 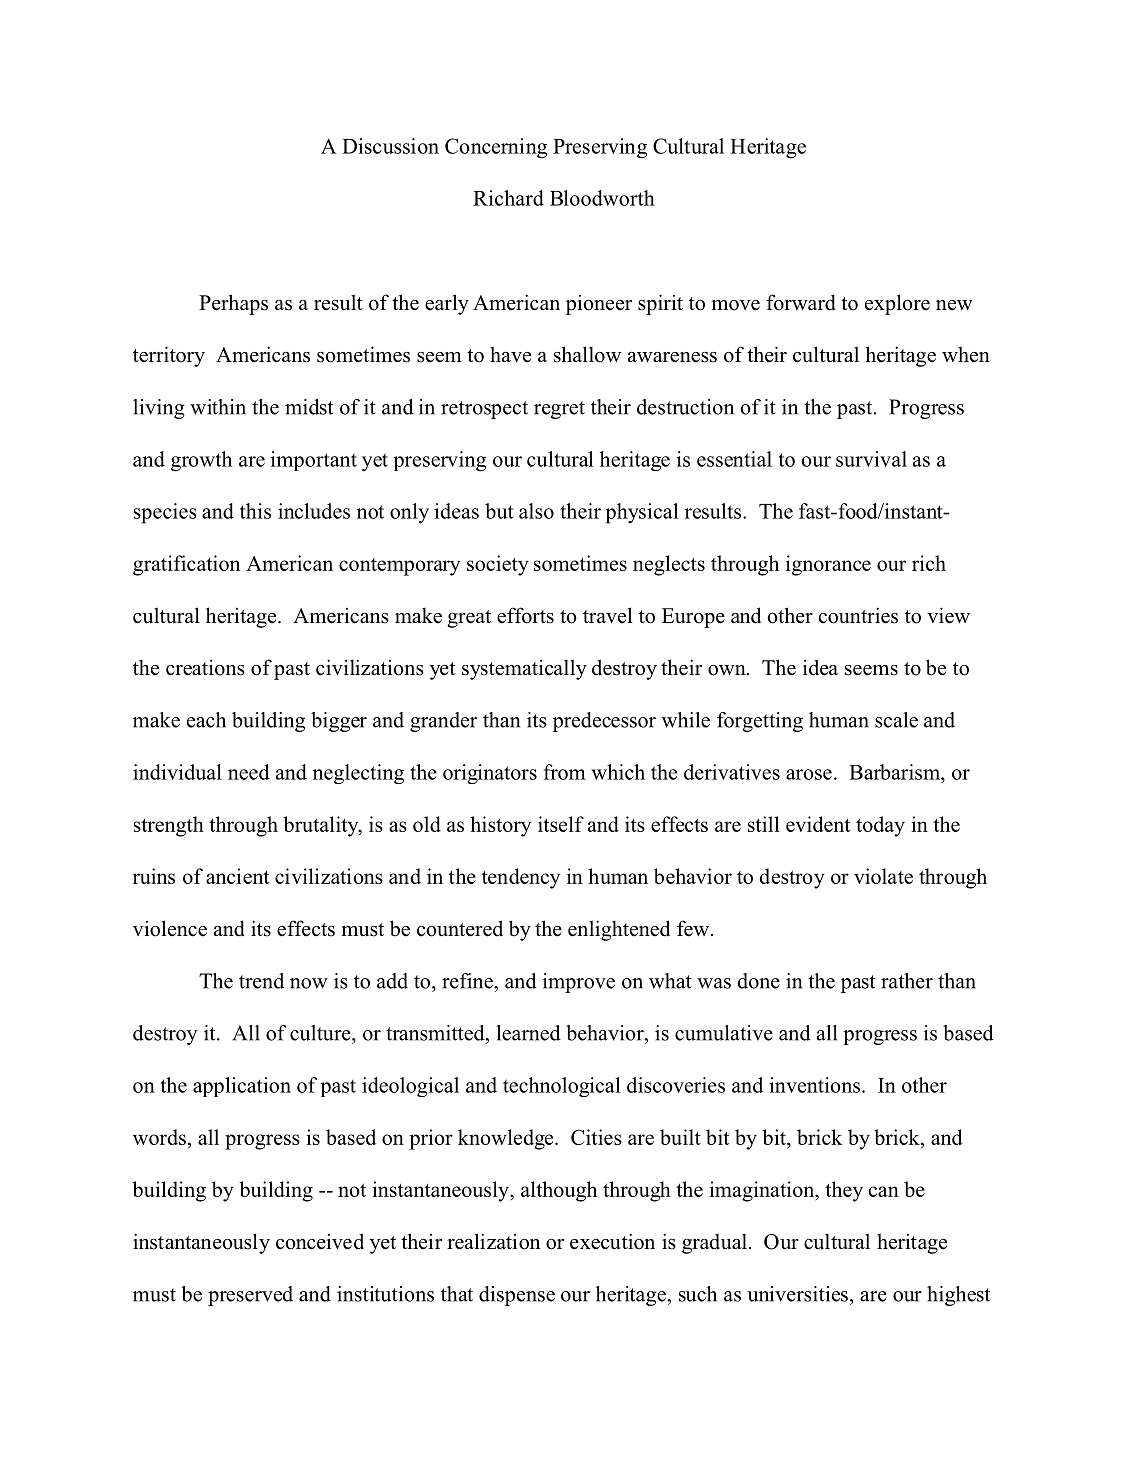 I want to click on predecessor, so click(x=604, y=722).
